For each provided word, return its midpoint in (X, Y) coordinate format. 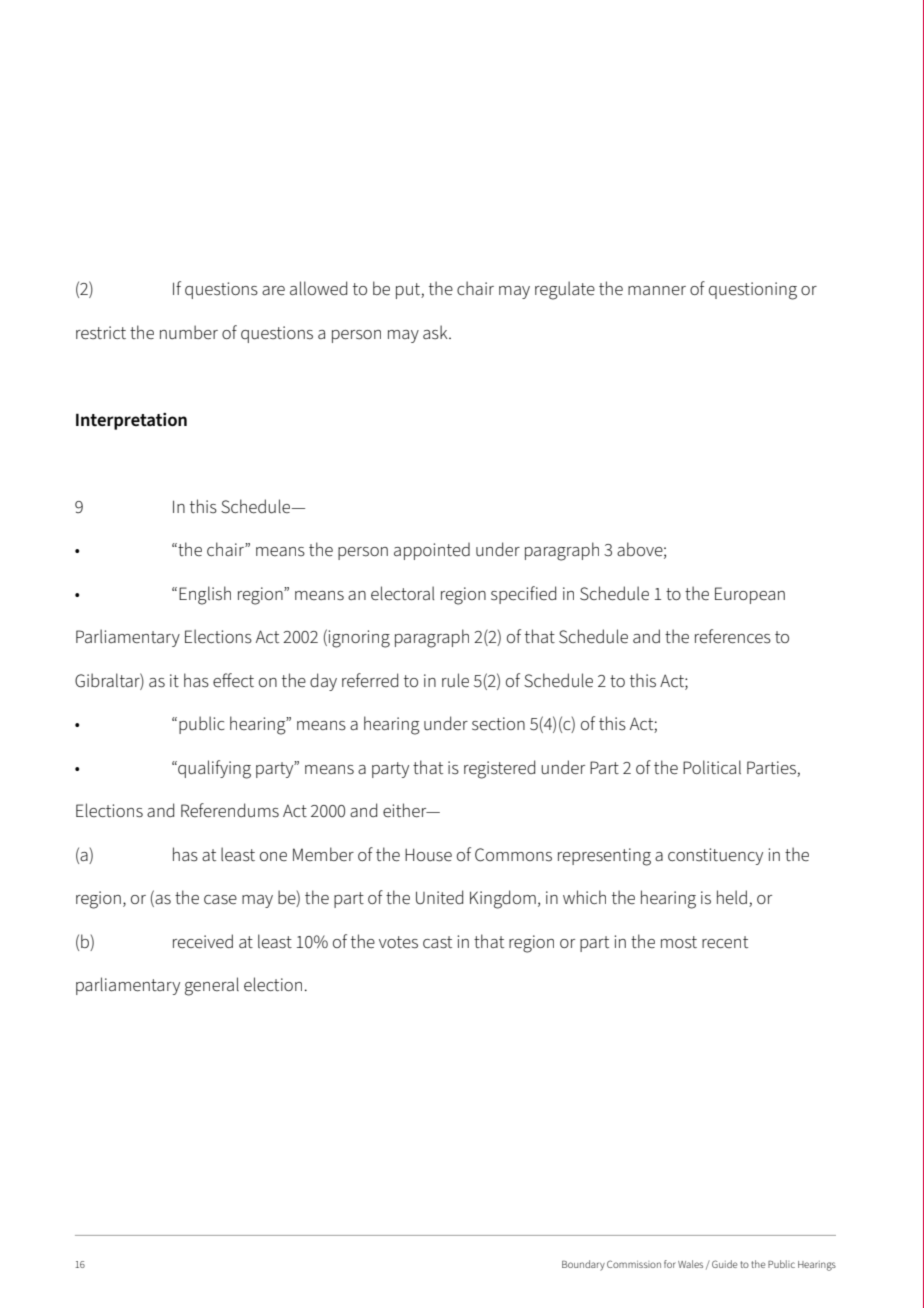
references (733, 636)
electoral (402, 593)
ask (436, 332)
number (189, 332)
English (205, 595)
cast (437, 942)
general (212, 986)
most (679, 942)
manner (657, 291)
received (203, 941)
